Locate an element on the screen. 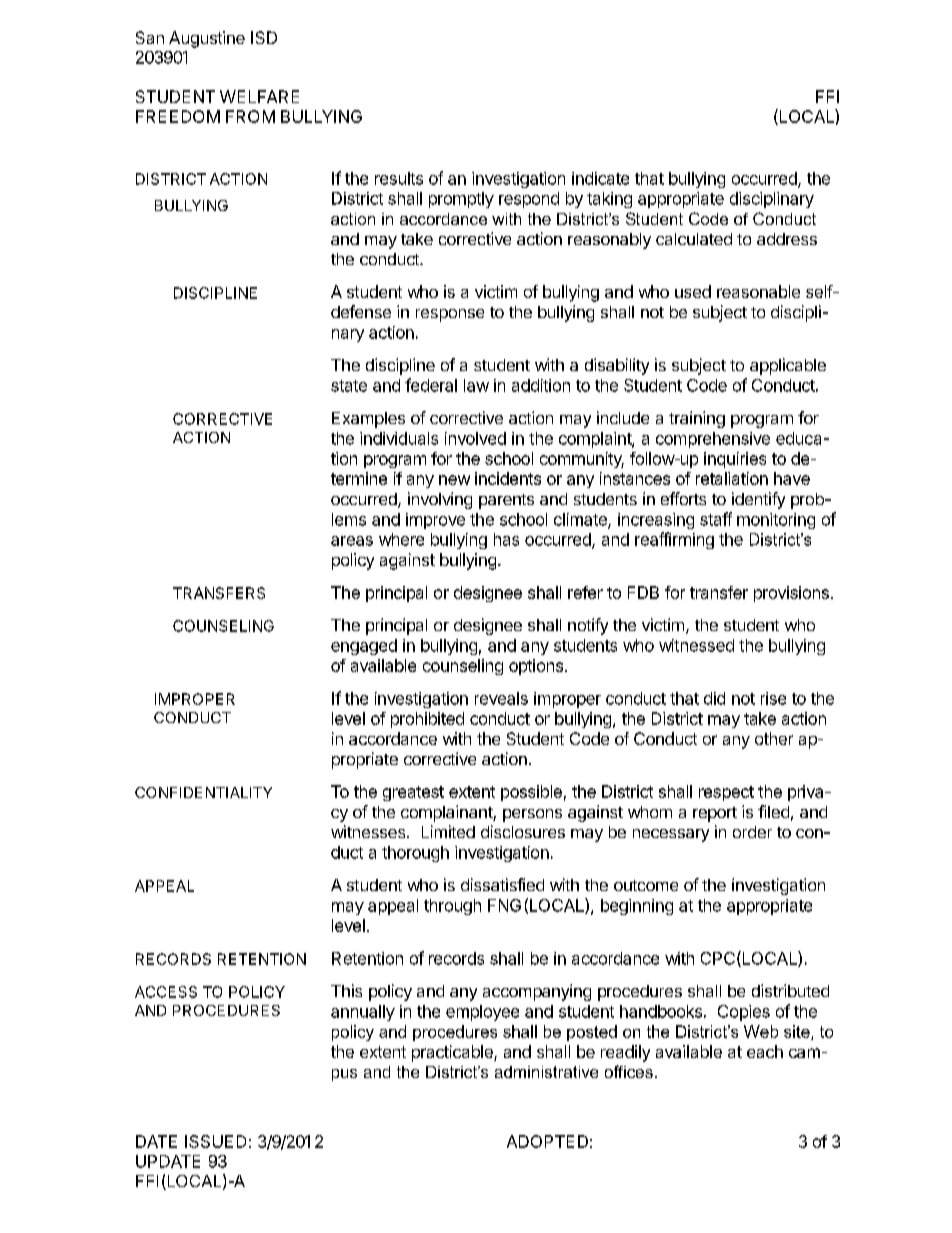 The height and width of the screenshot is (1233, 952). results is located at coordinates (399, 178).
